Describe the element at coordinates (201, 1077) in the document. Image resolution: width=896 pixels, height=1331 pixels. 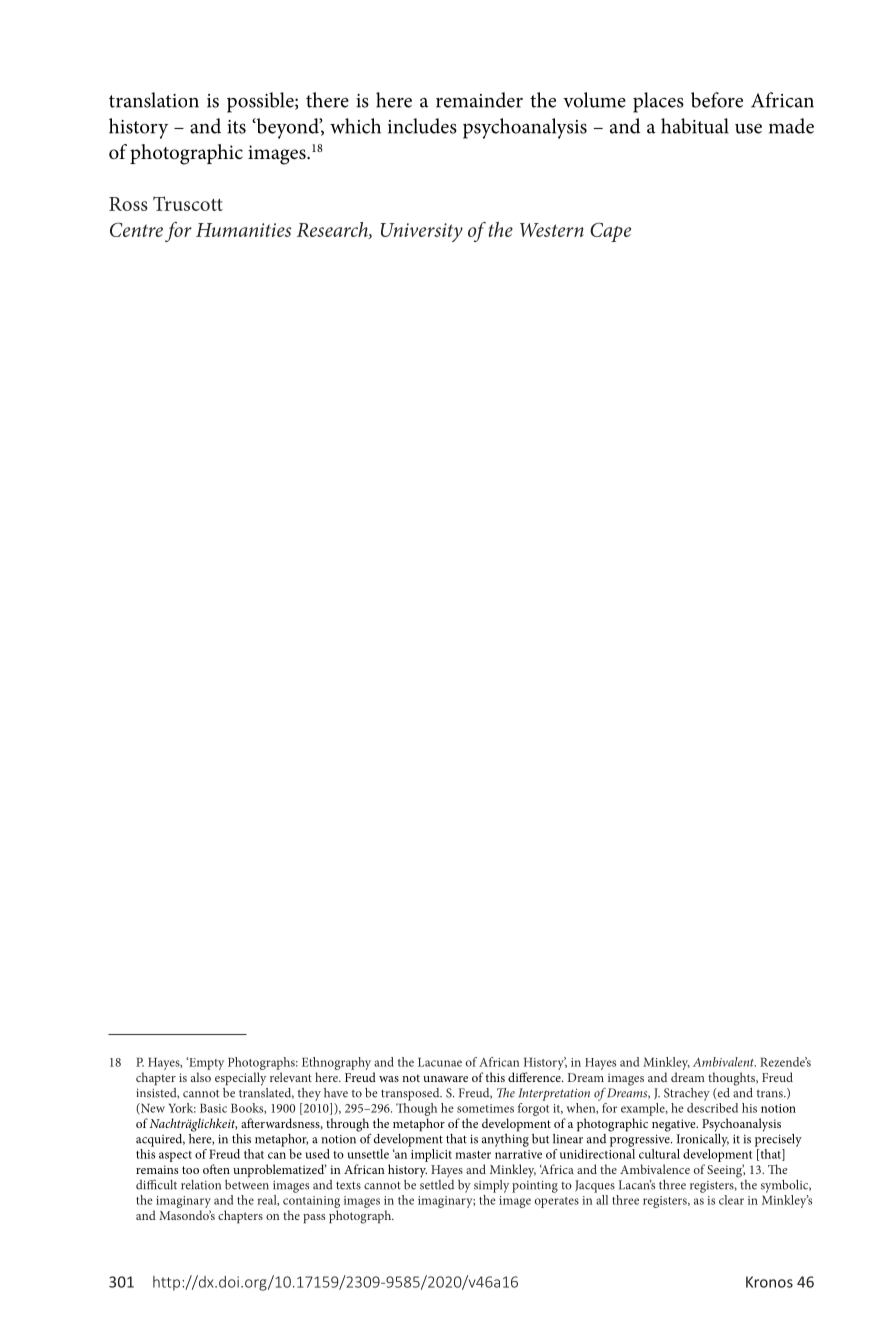
I see `also` at that location.
